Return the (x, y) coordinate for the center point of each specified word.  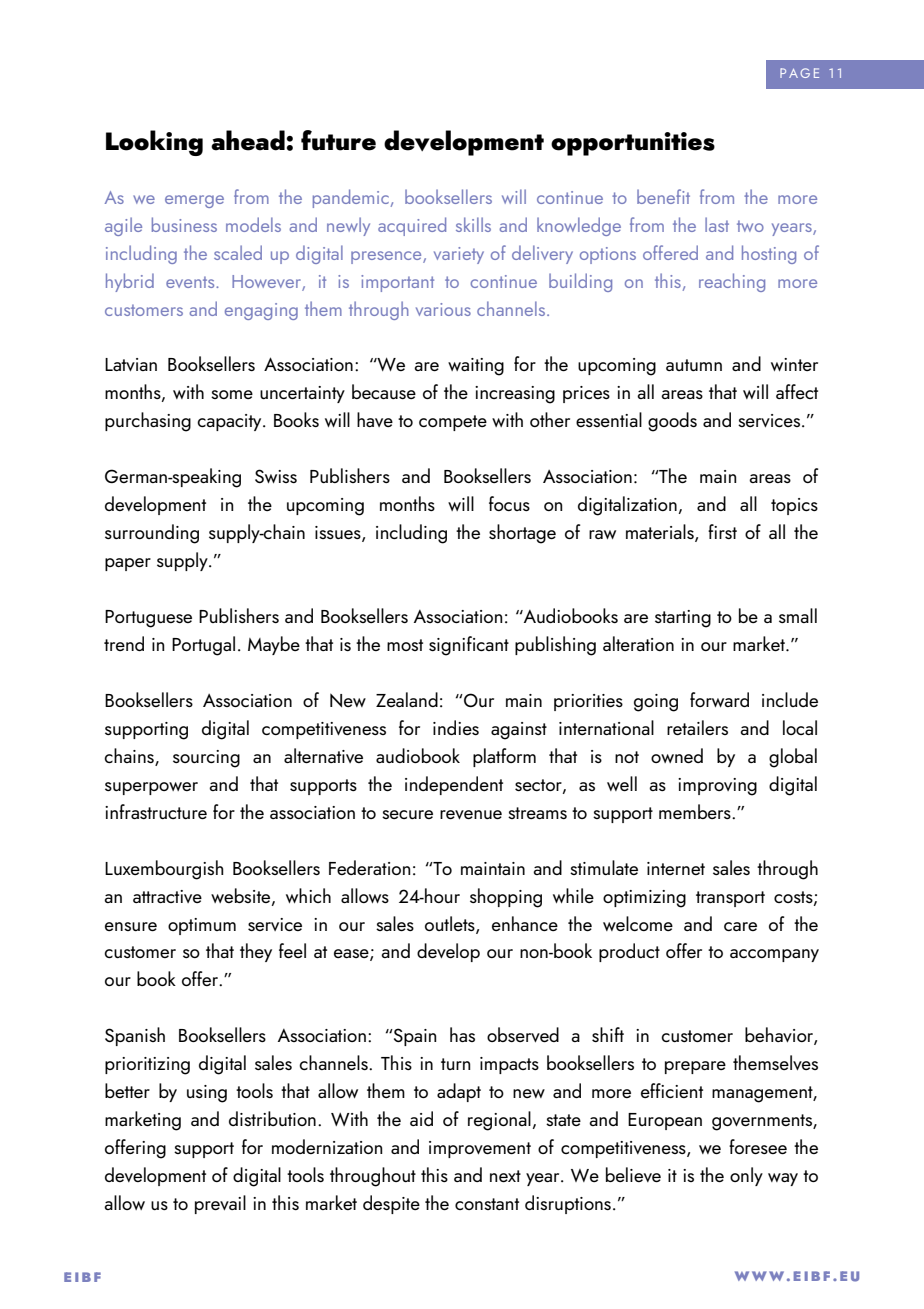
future (338, 140)
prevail (220, 1204)
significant (469, 646)
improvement (480, 1149)
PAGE (799, 73)
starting (683, 619)
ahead (248, 140)
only (746, 1176)
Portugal (203, 646)
